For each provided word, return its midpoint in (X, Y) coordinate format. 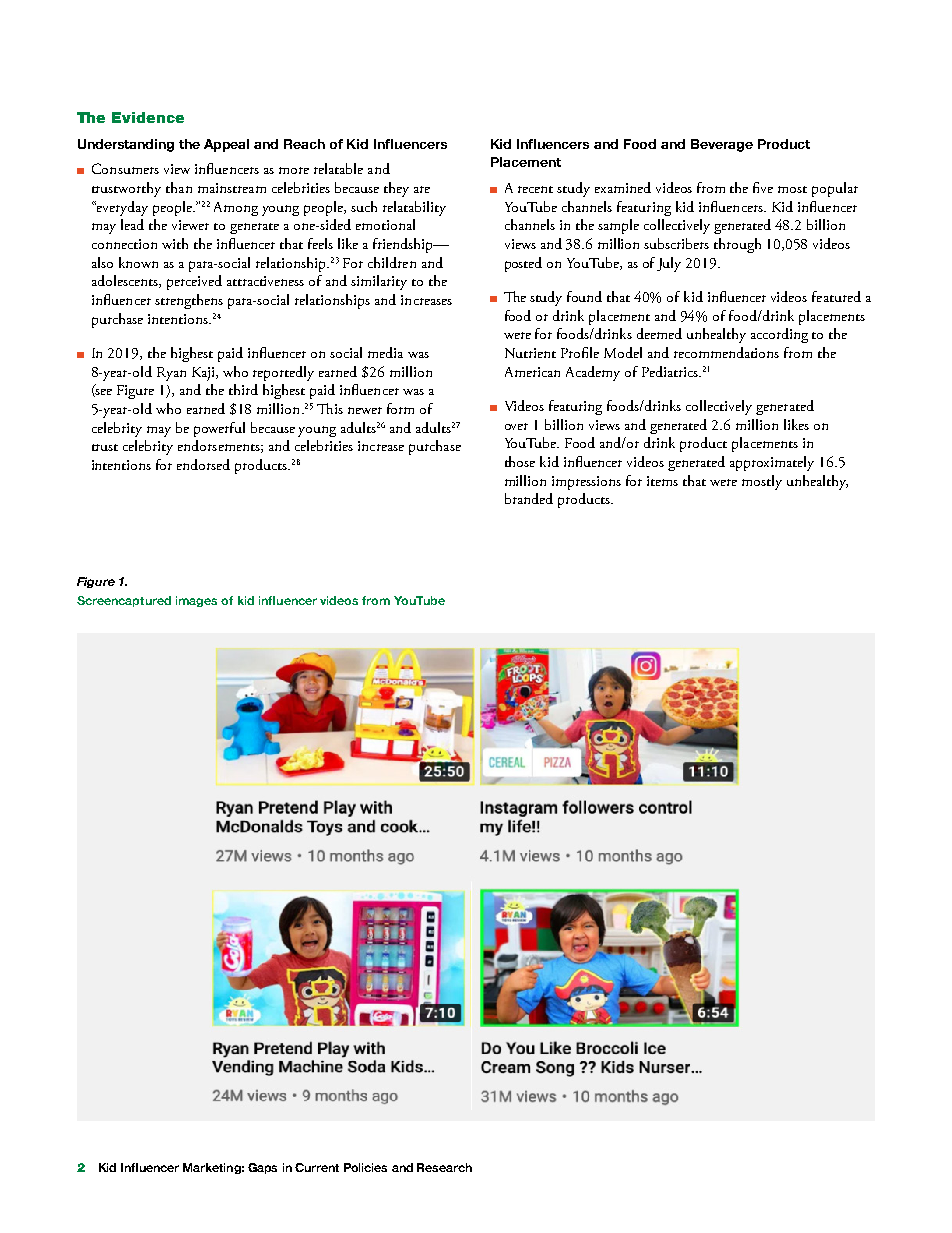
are (422, 189)
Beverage (722, 145)
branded (529, 498)
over (516, 426)
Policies (365, 1167)
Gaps (262, 1168)
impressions (586, 483)
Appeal (226, 145)
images (196, 601)
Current (317, 1167)
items (662, 481)
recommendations (726, 352)
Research (444, 1167)
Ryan (171, 374)
